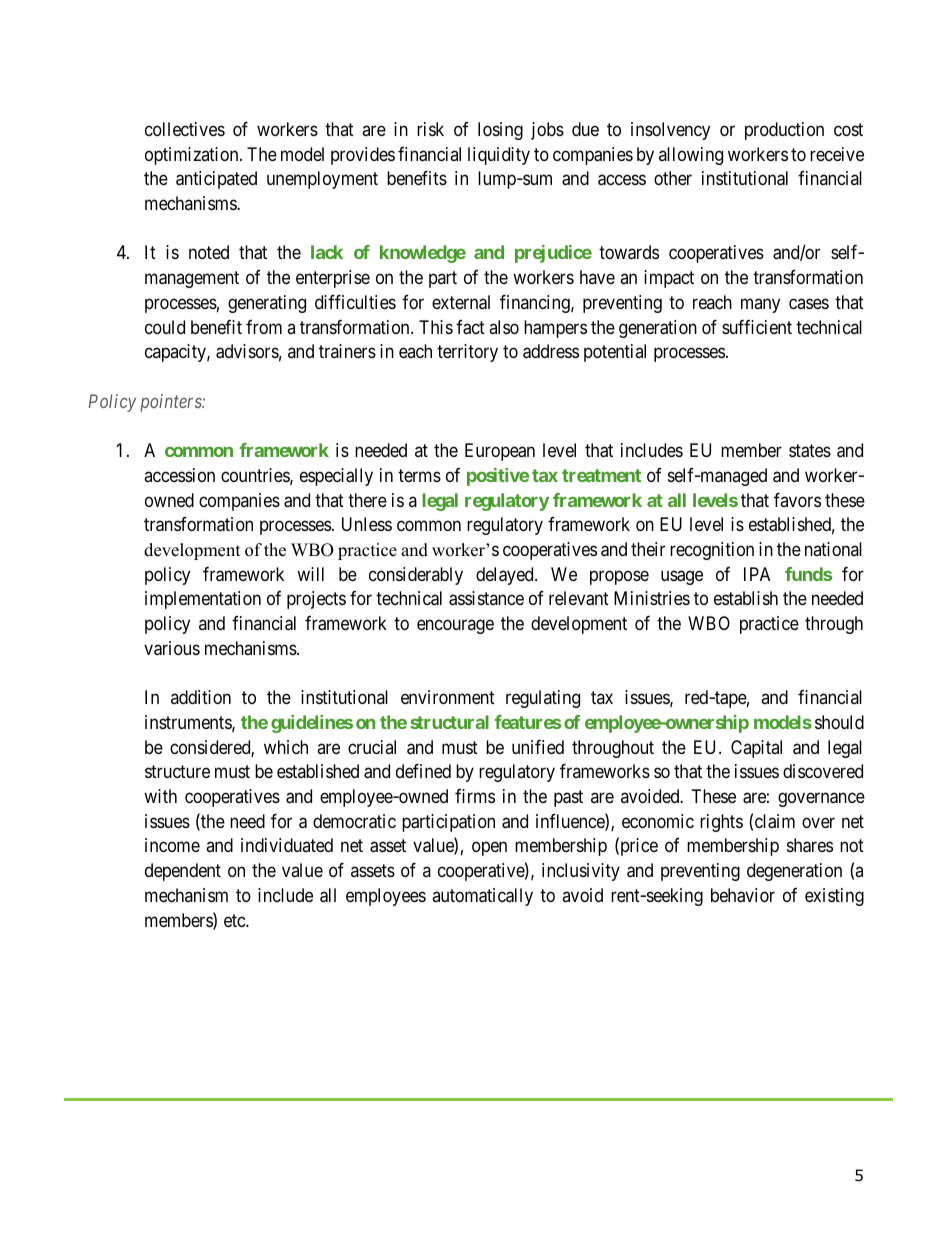 The image size is (952, 1233). I want to click on will, so click(310, 574).
